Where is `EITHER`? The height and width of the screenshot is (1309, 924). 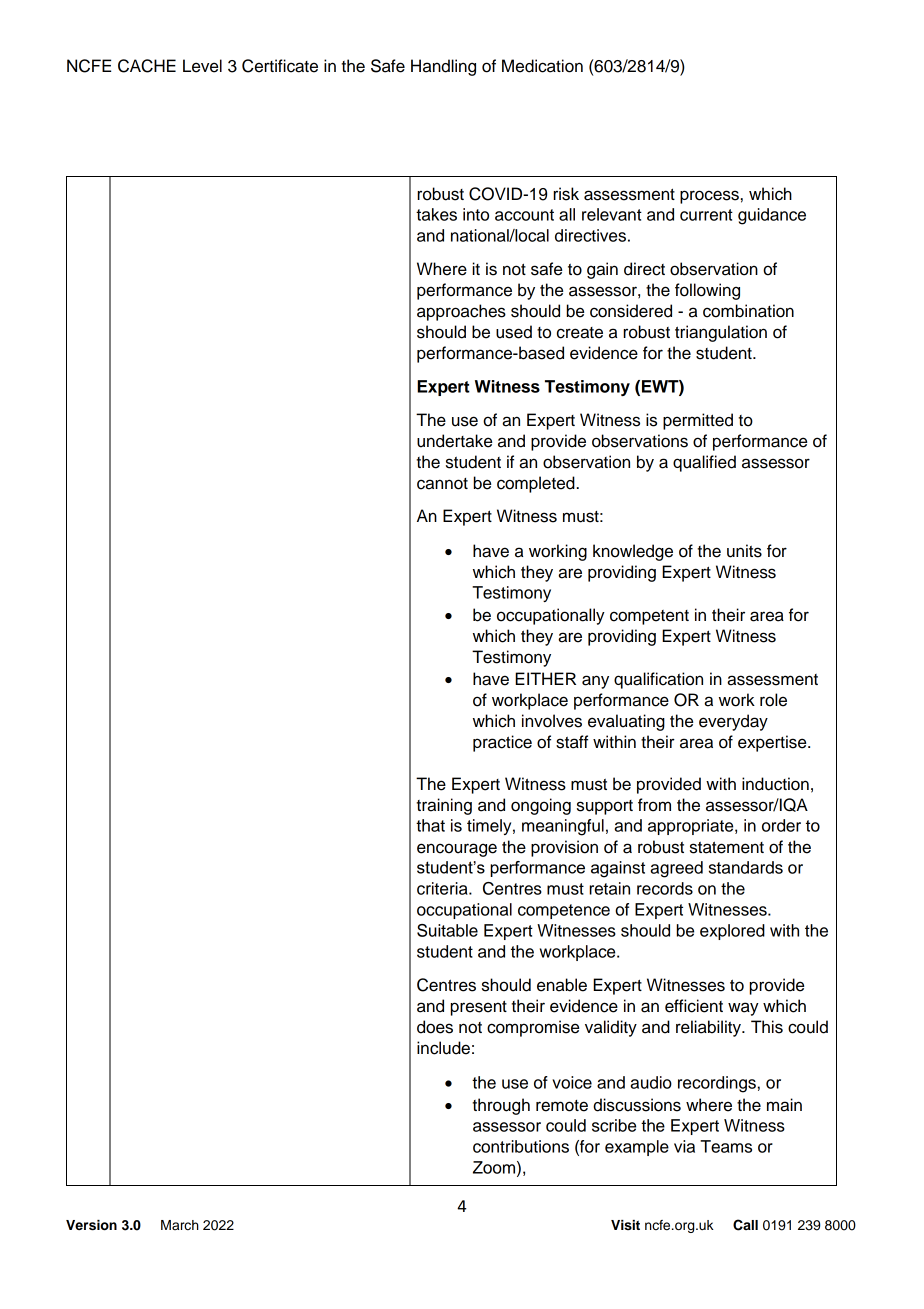 EITHER is located at coordinates (545, 678).
